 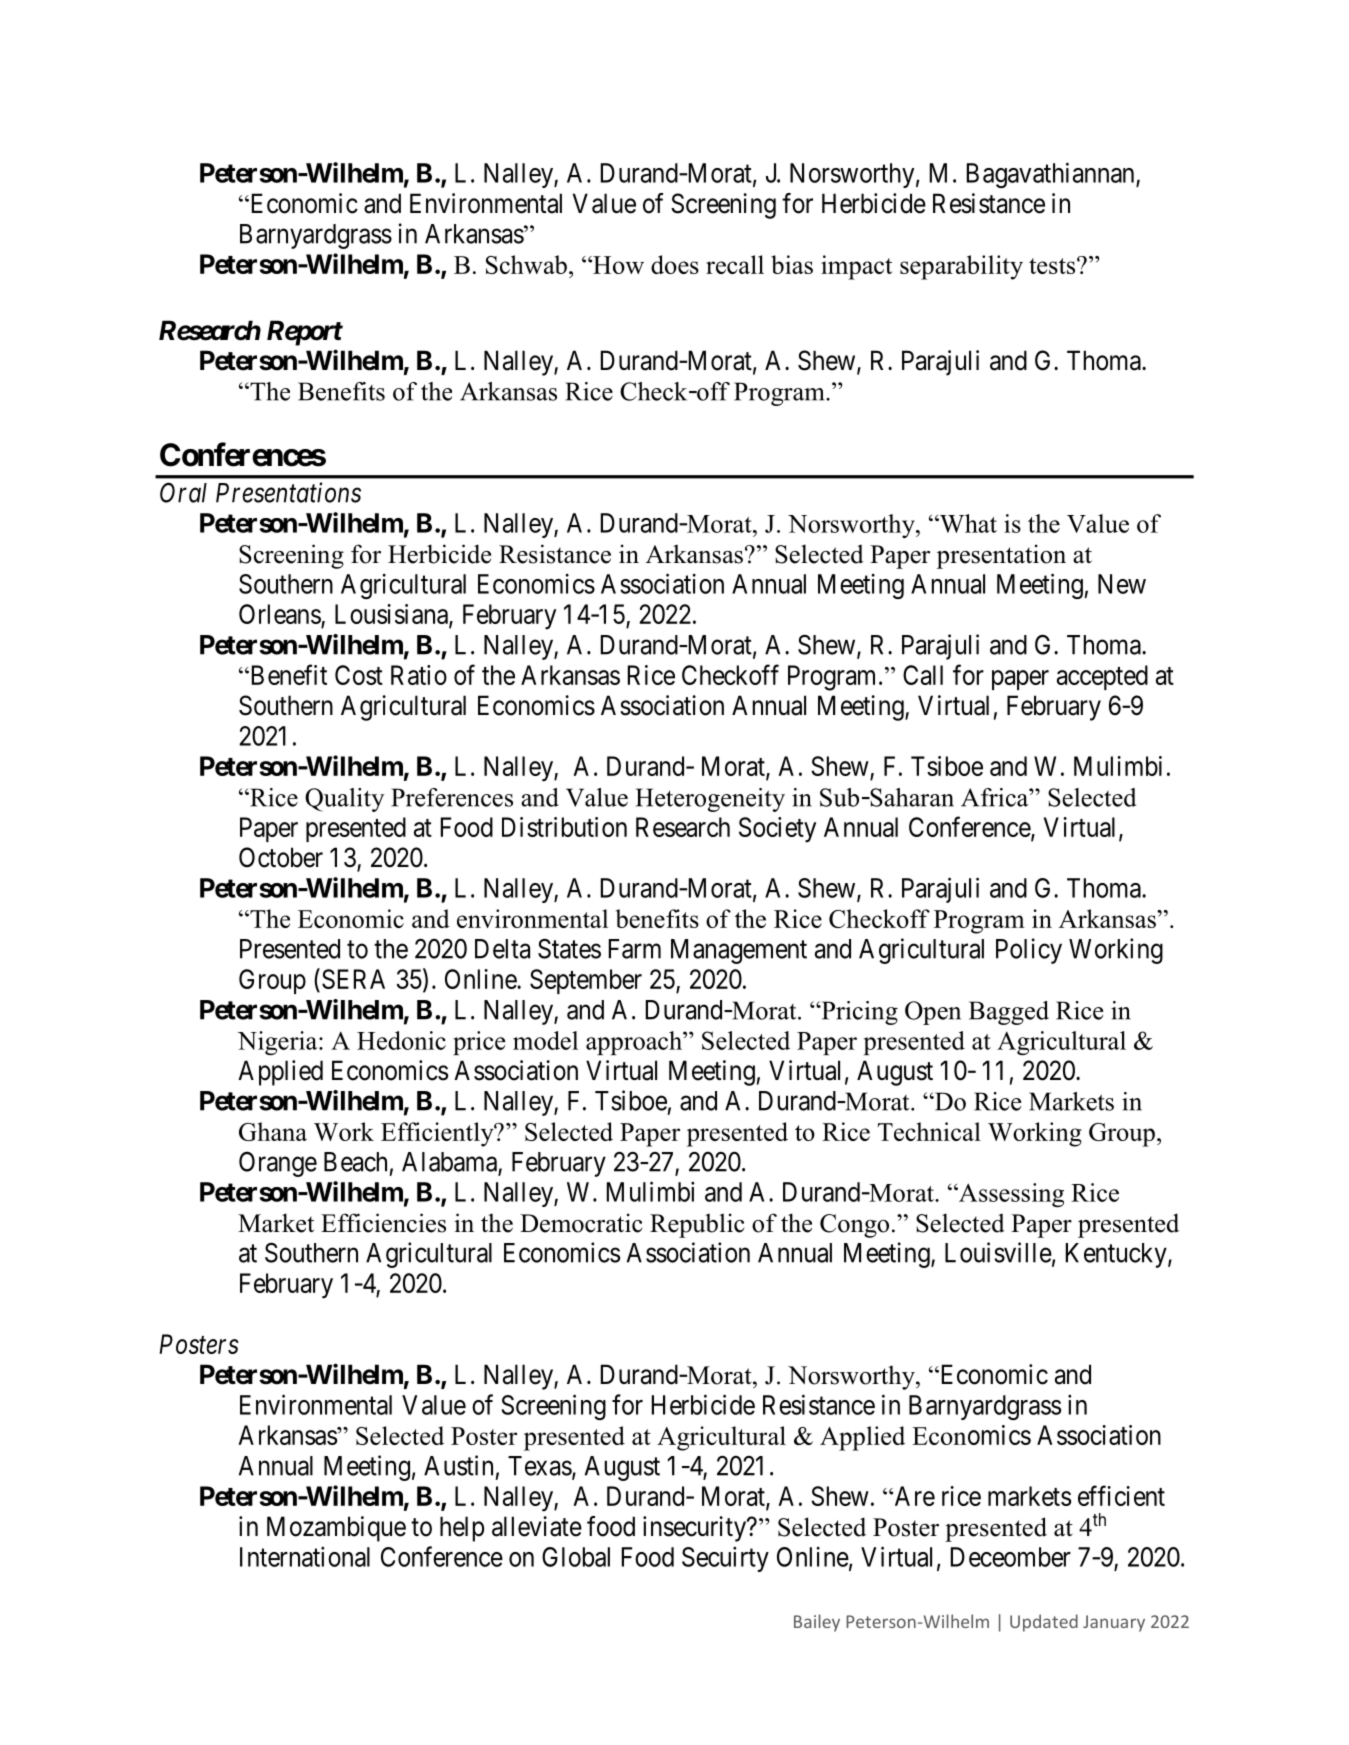 What do you see at coordinates (1102, 677) in the image?
I see `accepted` at bounding box center [1102, 677].
